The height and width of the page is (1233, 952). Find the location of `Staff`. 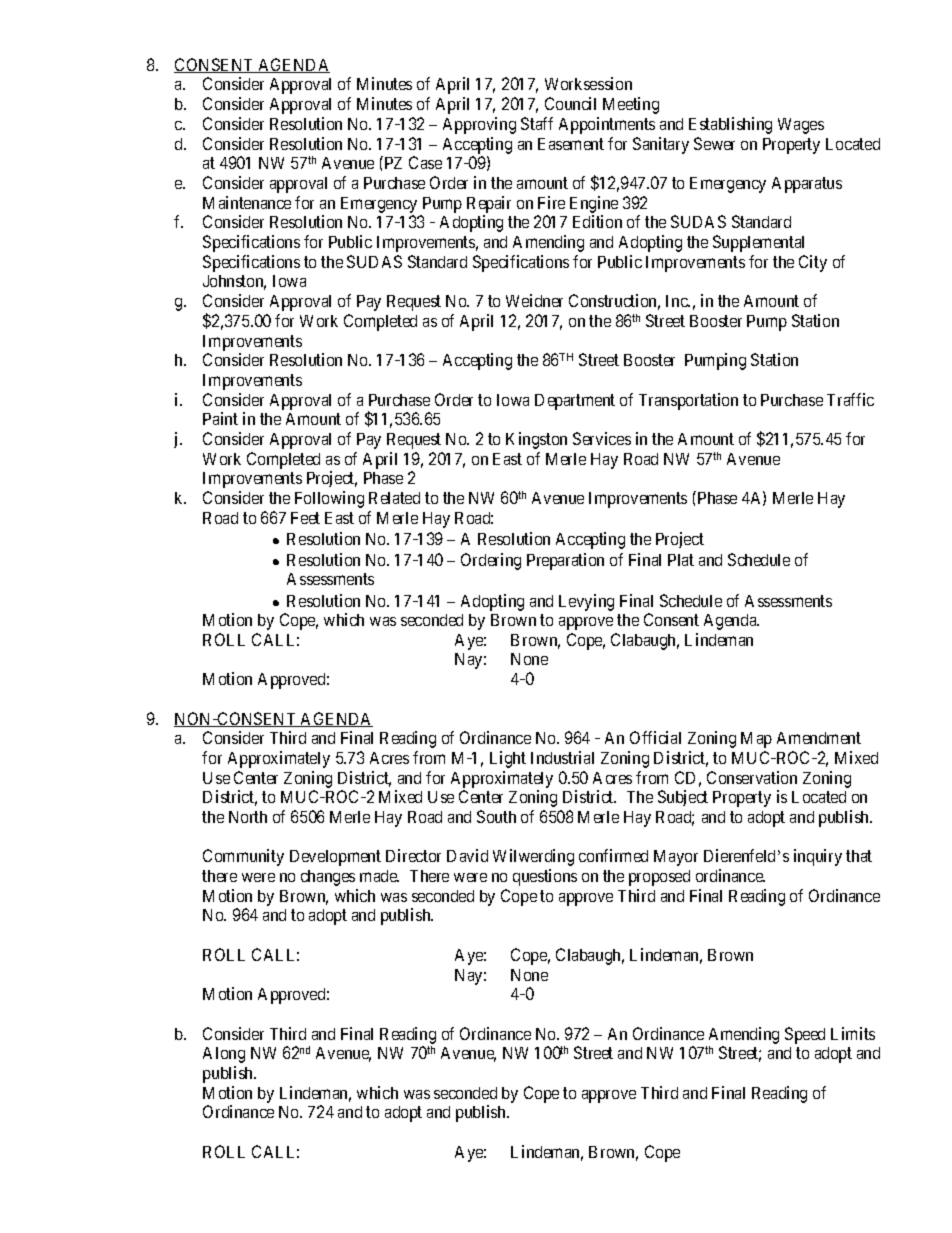

Staff is located at coordinates (537, 123).
